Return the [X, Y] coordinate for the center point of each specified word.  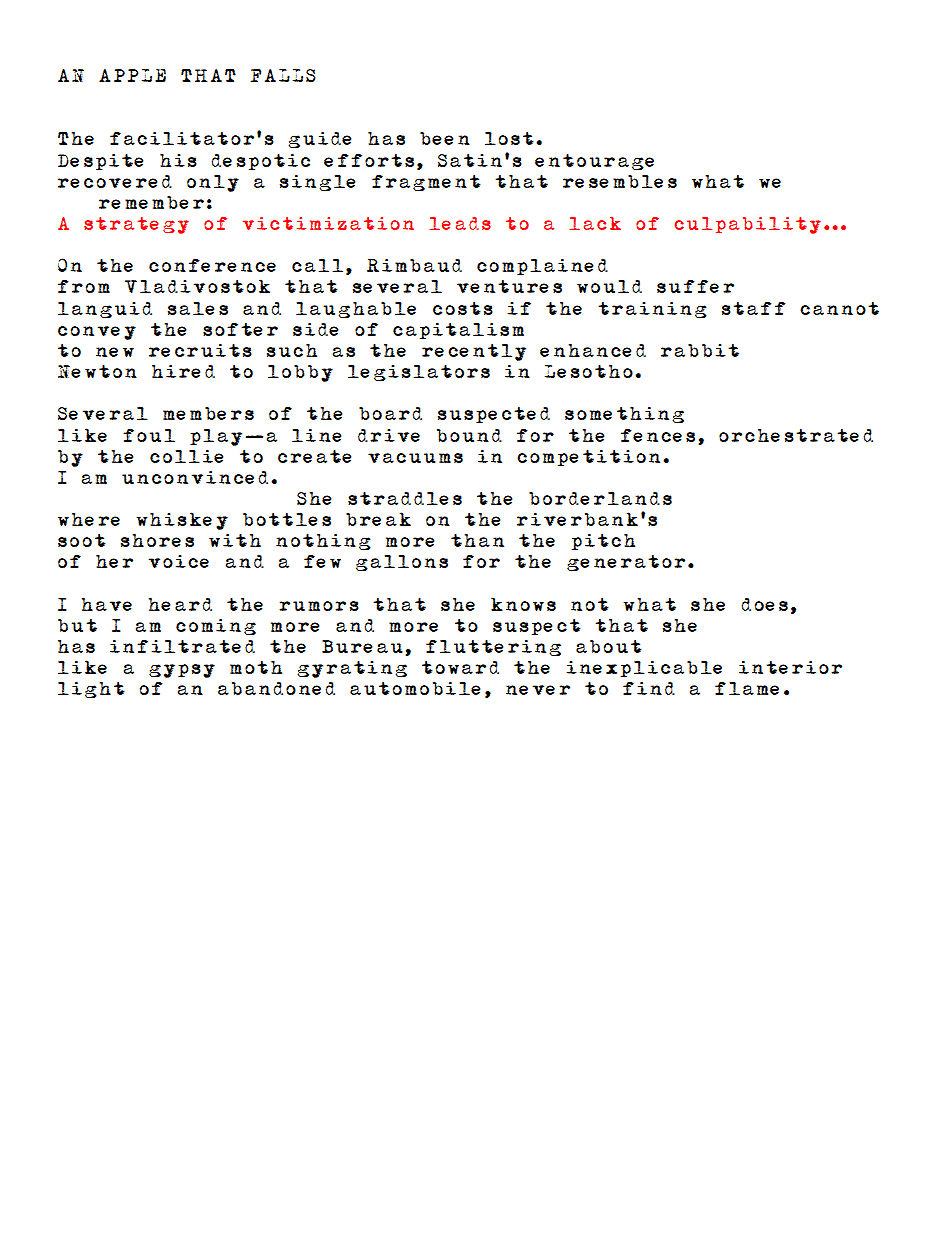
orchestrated [796, 435]
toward [460, 667]
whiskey [182, 521]
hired [183, 371]
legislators [419, 373]
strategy [136, 225]
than [477, 540]
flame [747, 688]
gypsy [182, 671]
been [445, 138]
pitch [603, 542]
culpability [747, 225]
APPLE [132, 75]
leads [460, 223]
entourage [594, 162]
